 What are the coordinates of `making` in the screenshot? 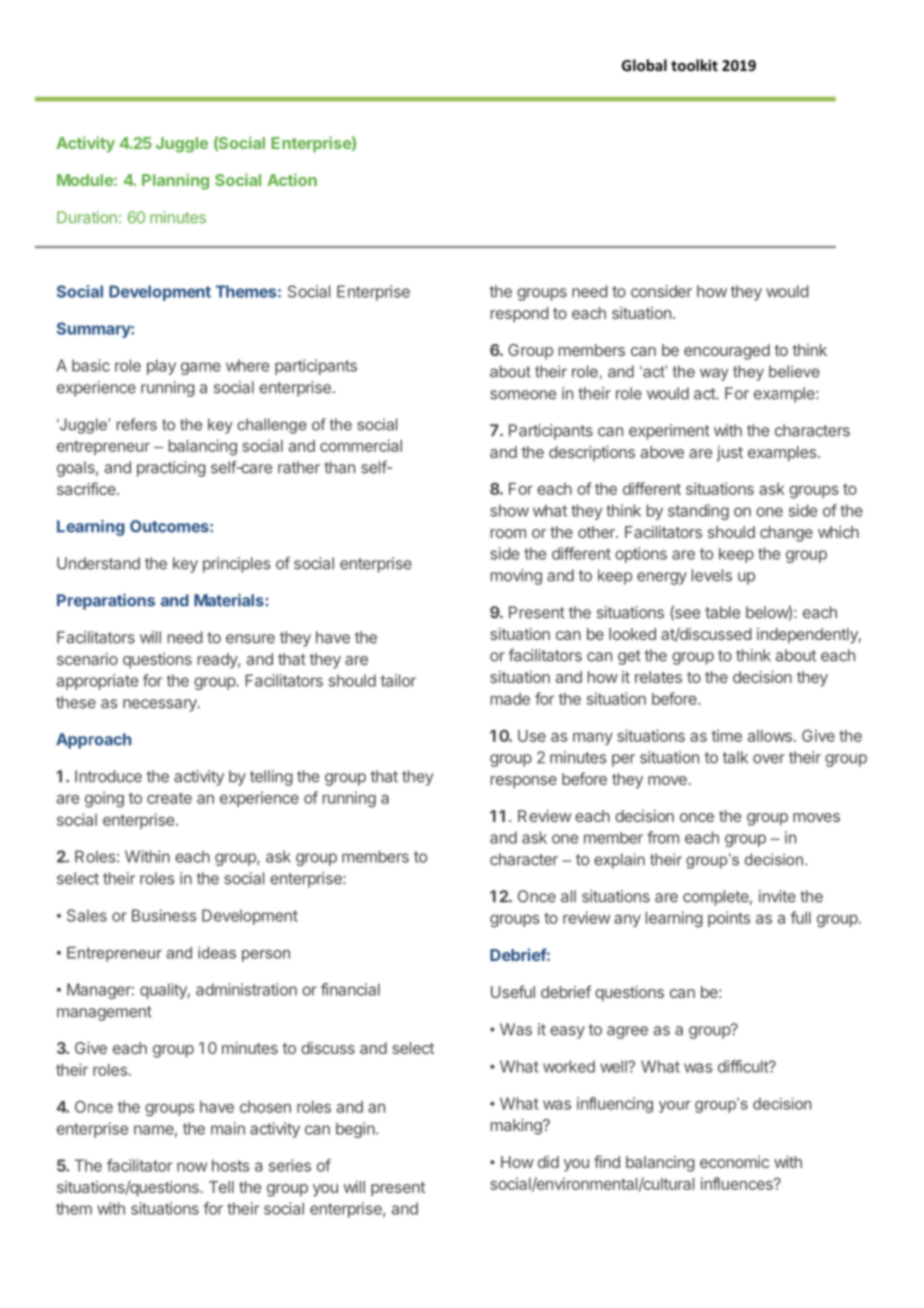 It's located at (517, 1127).
